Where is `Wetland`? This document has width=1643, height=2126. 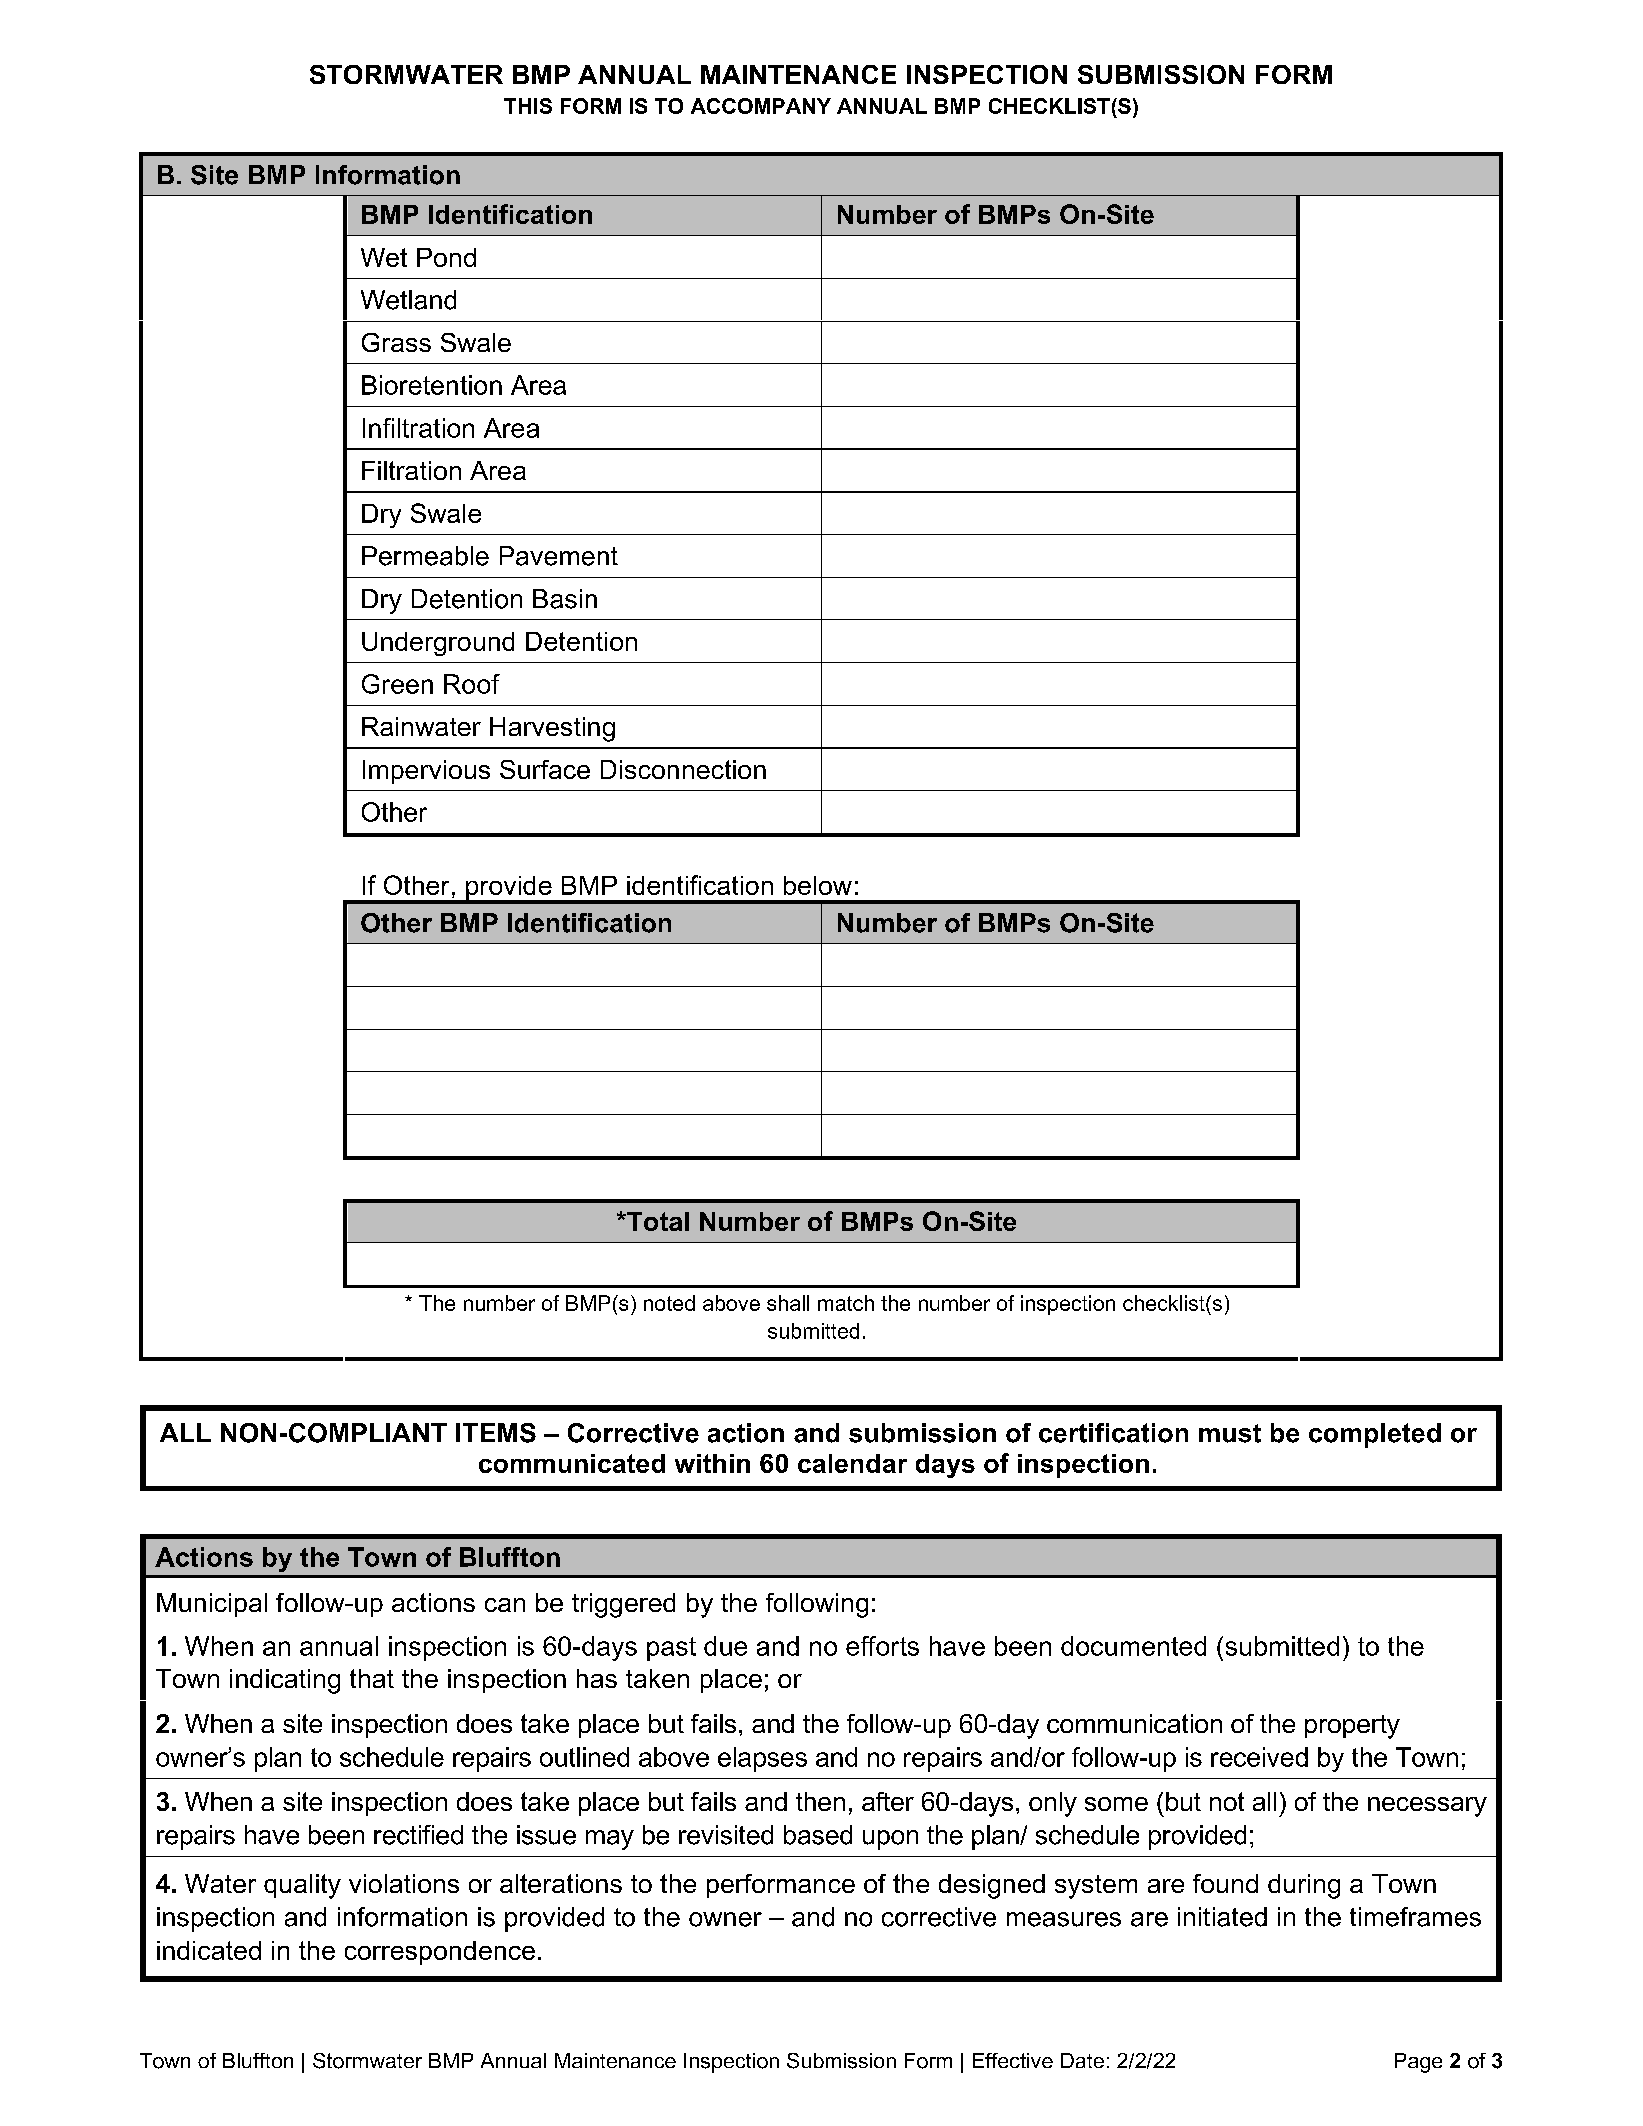 Wetland is located at coordinates (408, 300).
